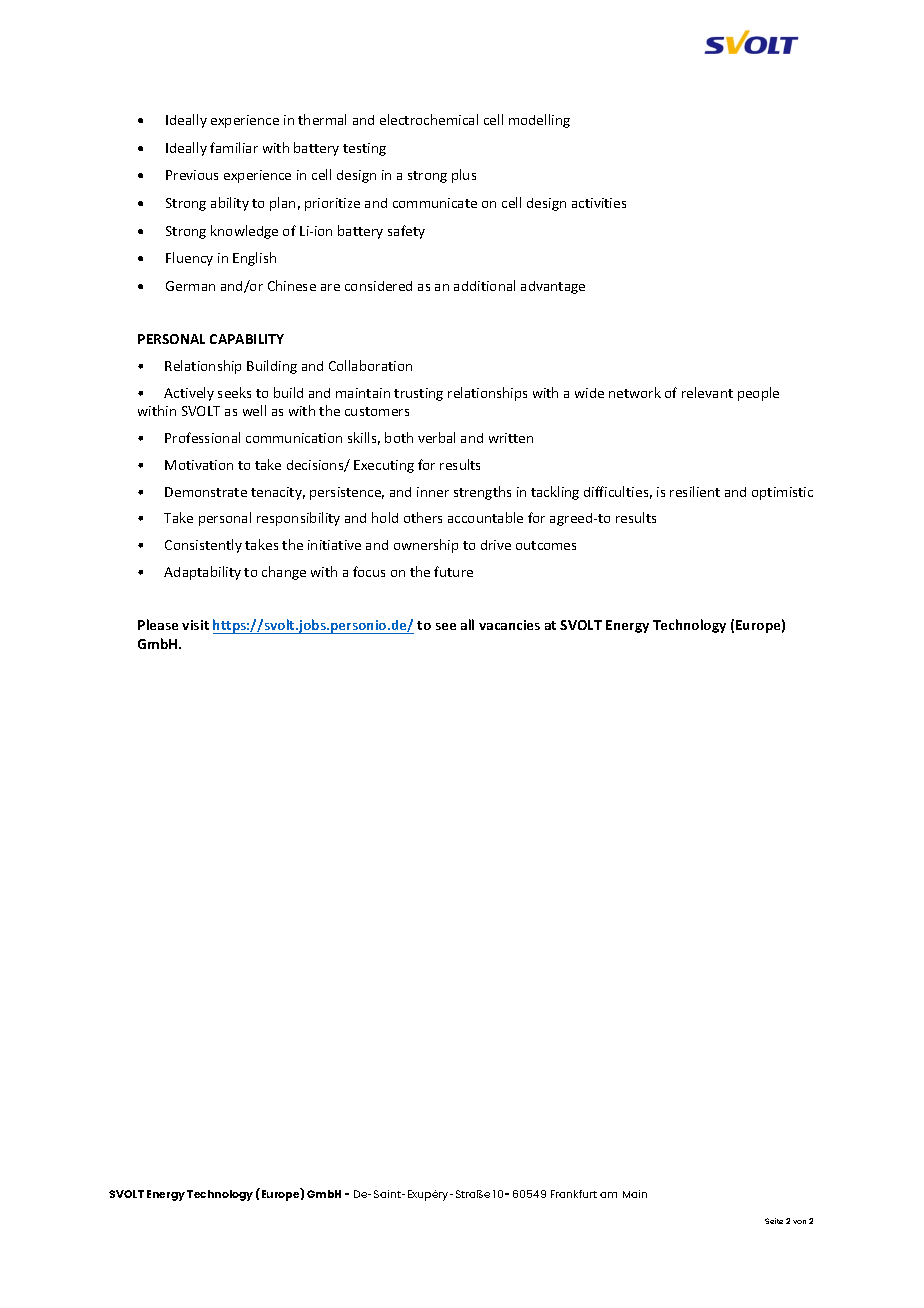 The image size is (924, 1308). I want to click on visit, so click(195, 625).
